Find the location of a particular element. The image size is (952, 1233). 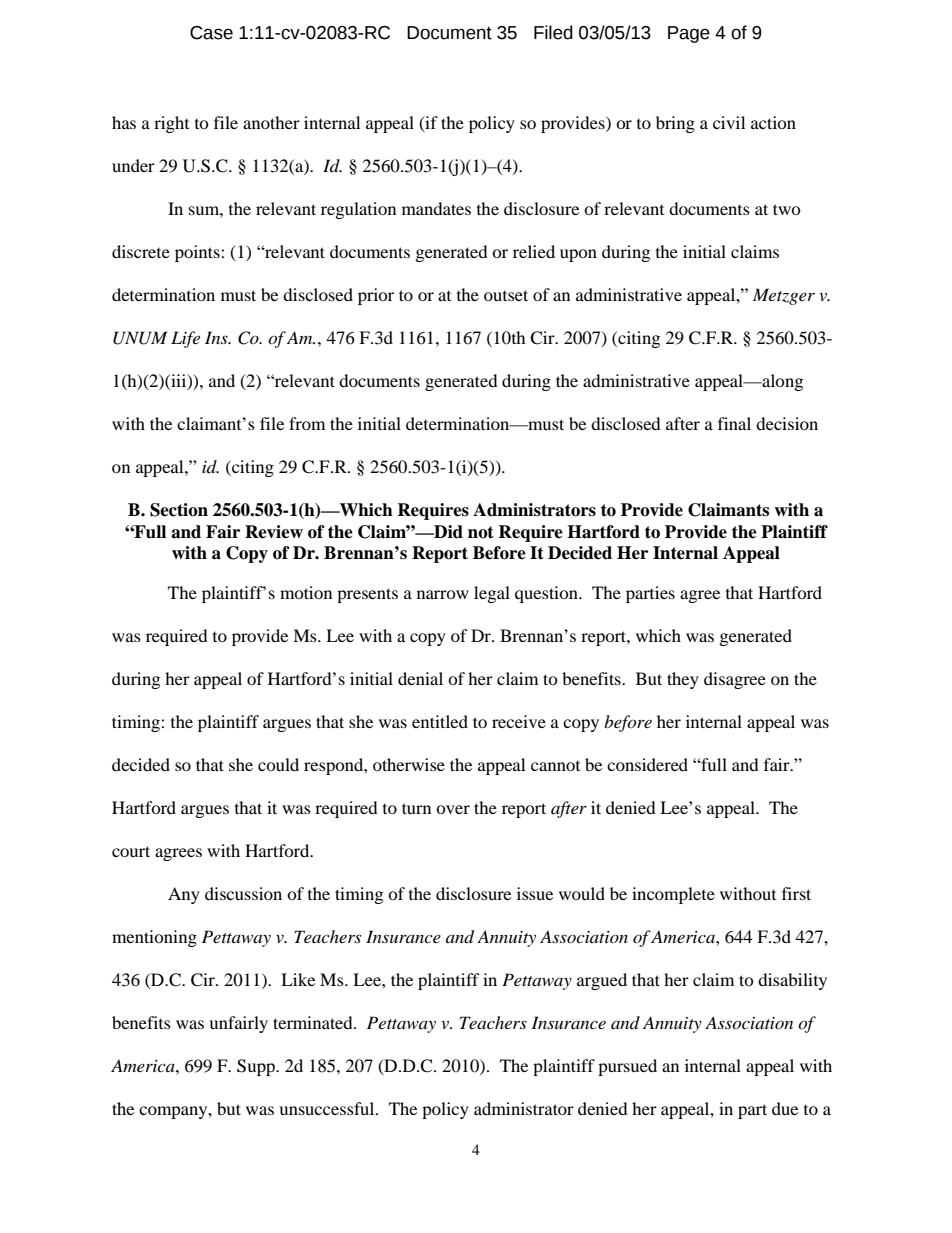

entitled is located at coordinates (440, 721).
